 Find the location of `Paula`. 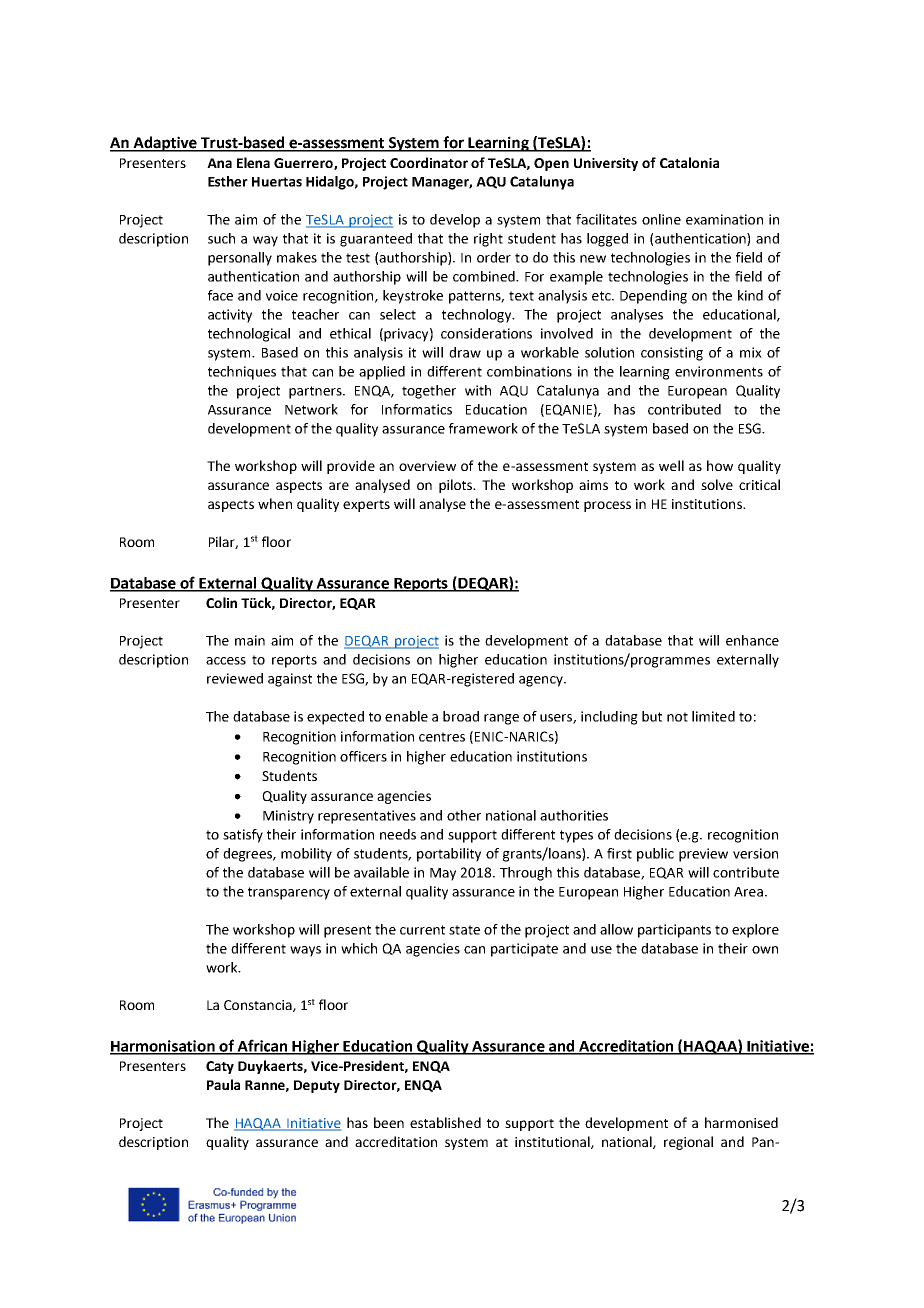

Paula is located at coordinates (223, 1084).
